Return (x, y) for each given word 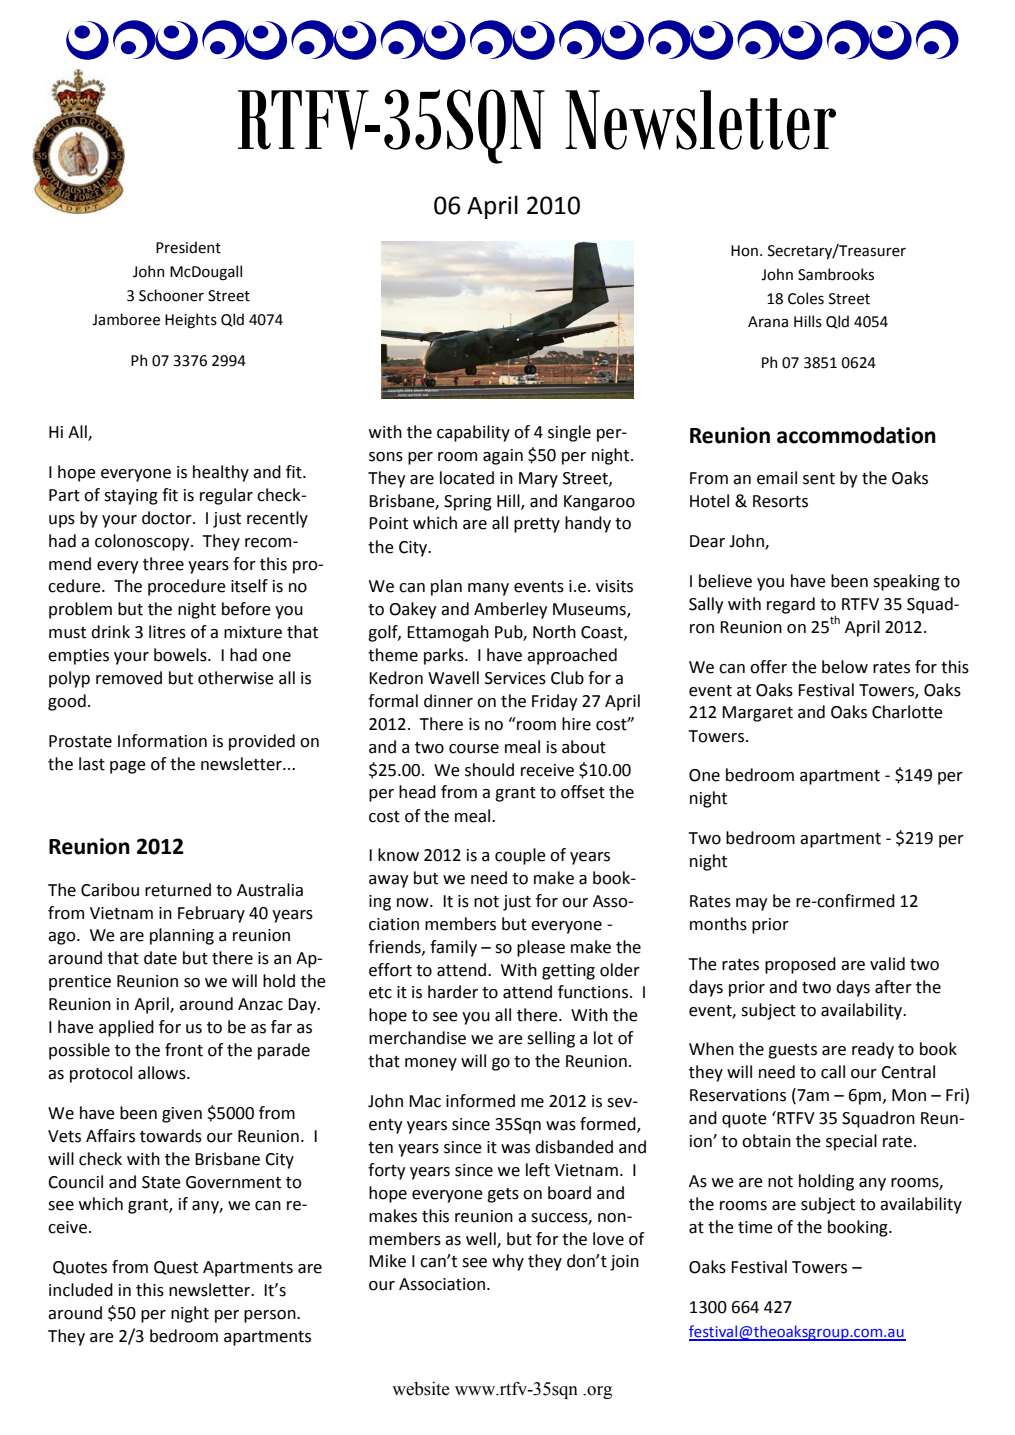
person (271, 1316)
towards (171, 1136)
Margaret (757, 714)
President (188, 247)
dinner (448, 701)
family (453, 948)
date (160, 958)
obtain (766, 1141)
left (538, 1170)
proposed (800, 965)
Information (162, 741)
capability (473, 433)
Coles (806, 298)
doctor (168, 518)
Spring (468, 503)
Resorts (780, 501)
